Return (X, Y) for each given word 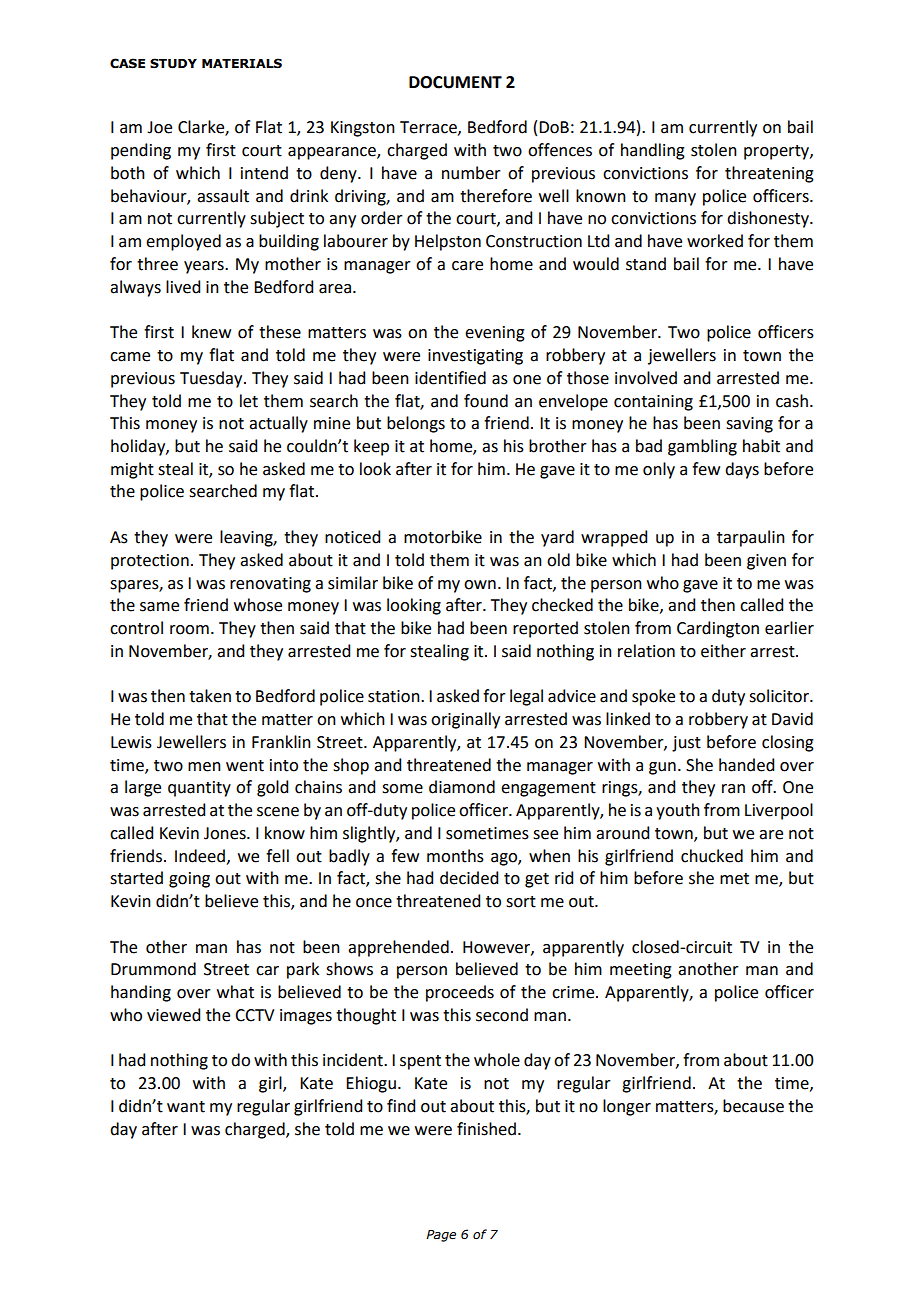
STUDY (173, 63)
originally (465, 720)
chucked (712, 856)
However (497, 948)
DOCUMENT (455, 82)
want (186, 1107)
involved (646, 378)
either (723, 651)
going (189, 880)
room (189, 630)
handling (653, 151)
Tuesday (212, 379)
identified (450, 378)
